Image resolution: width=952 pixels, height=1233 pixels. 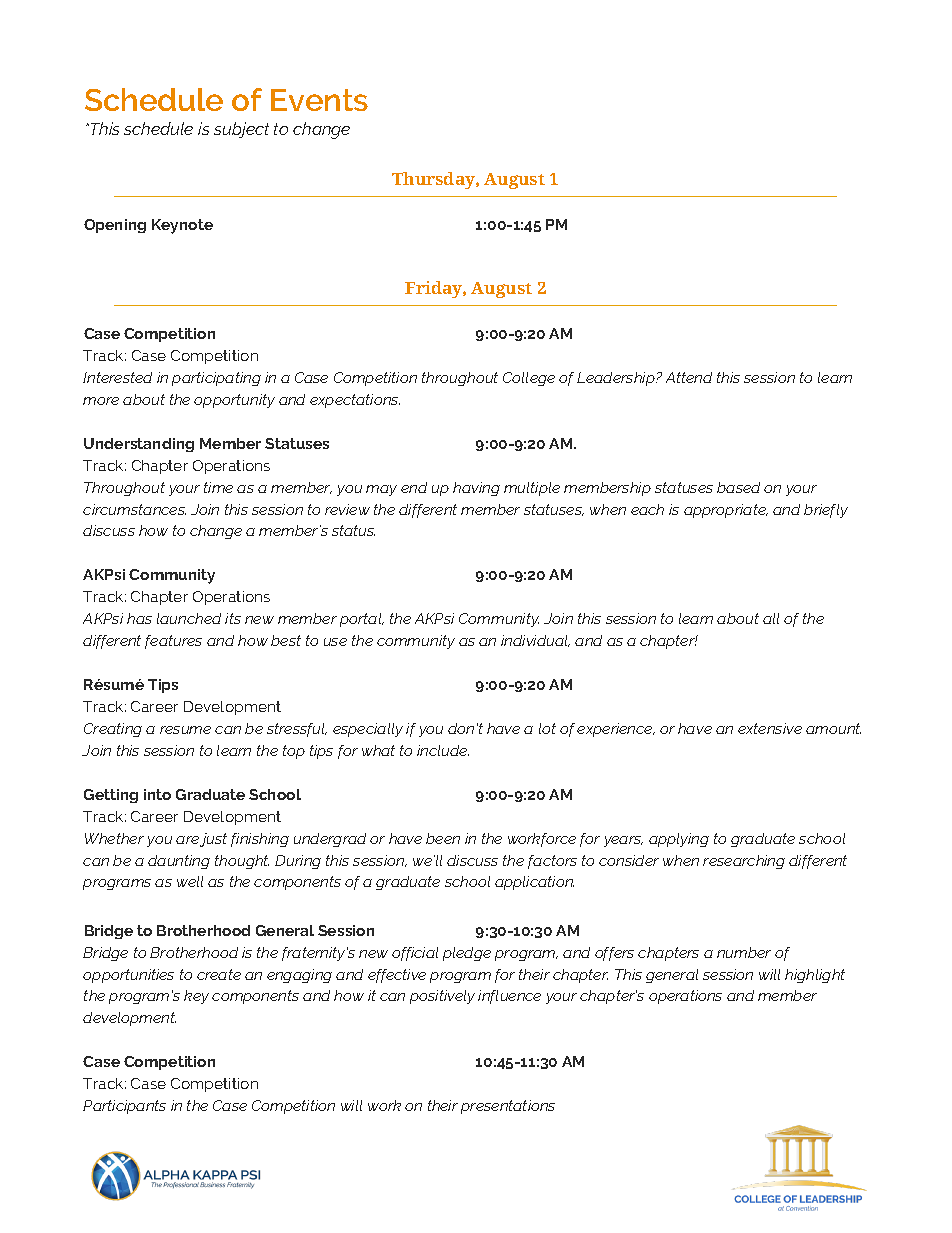 I want to click on just, so click(x=213, y=840).
